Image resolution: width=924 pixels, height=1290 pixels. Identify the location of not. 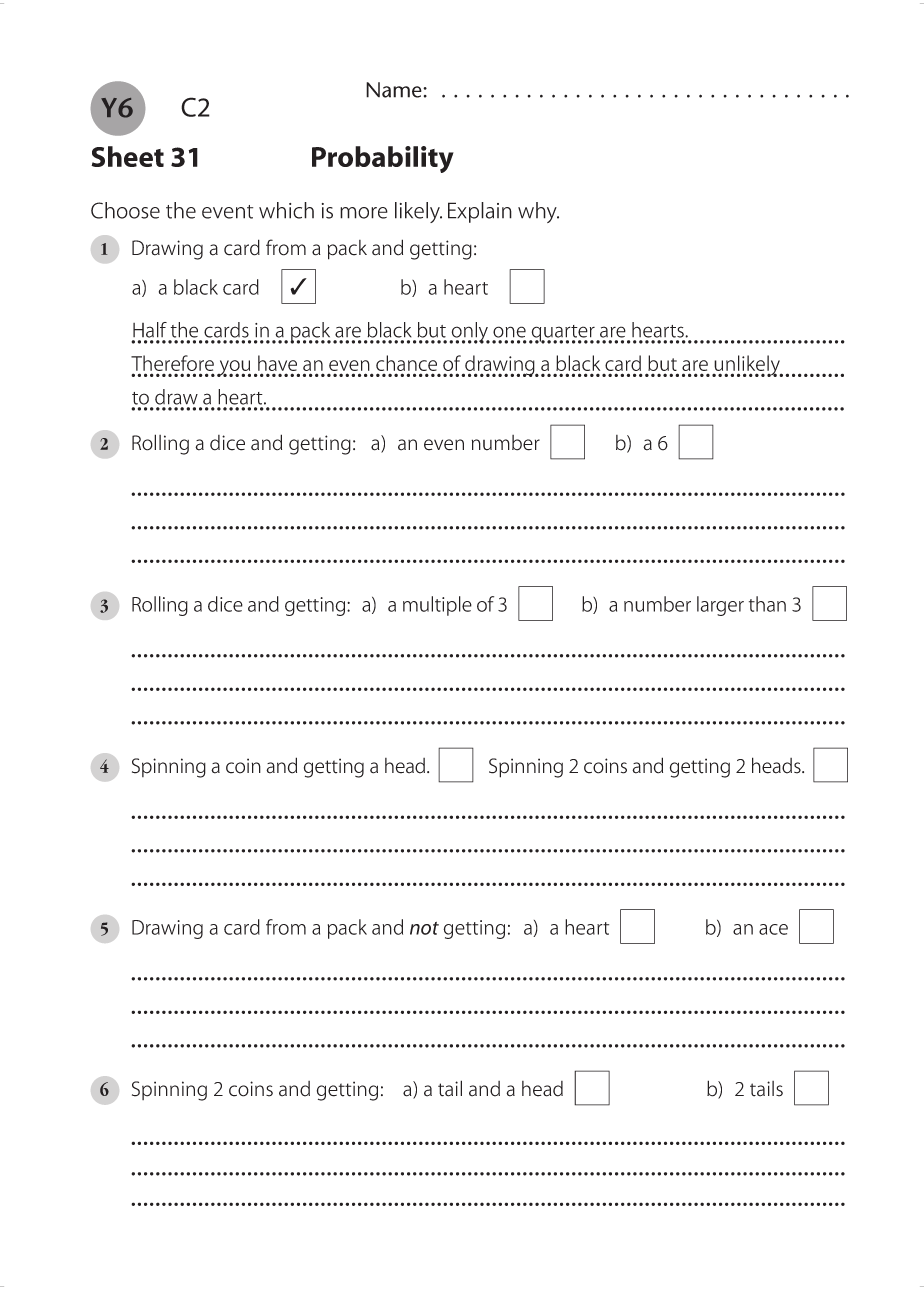
(424, 928).
